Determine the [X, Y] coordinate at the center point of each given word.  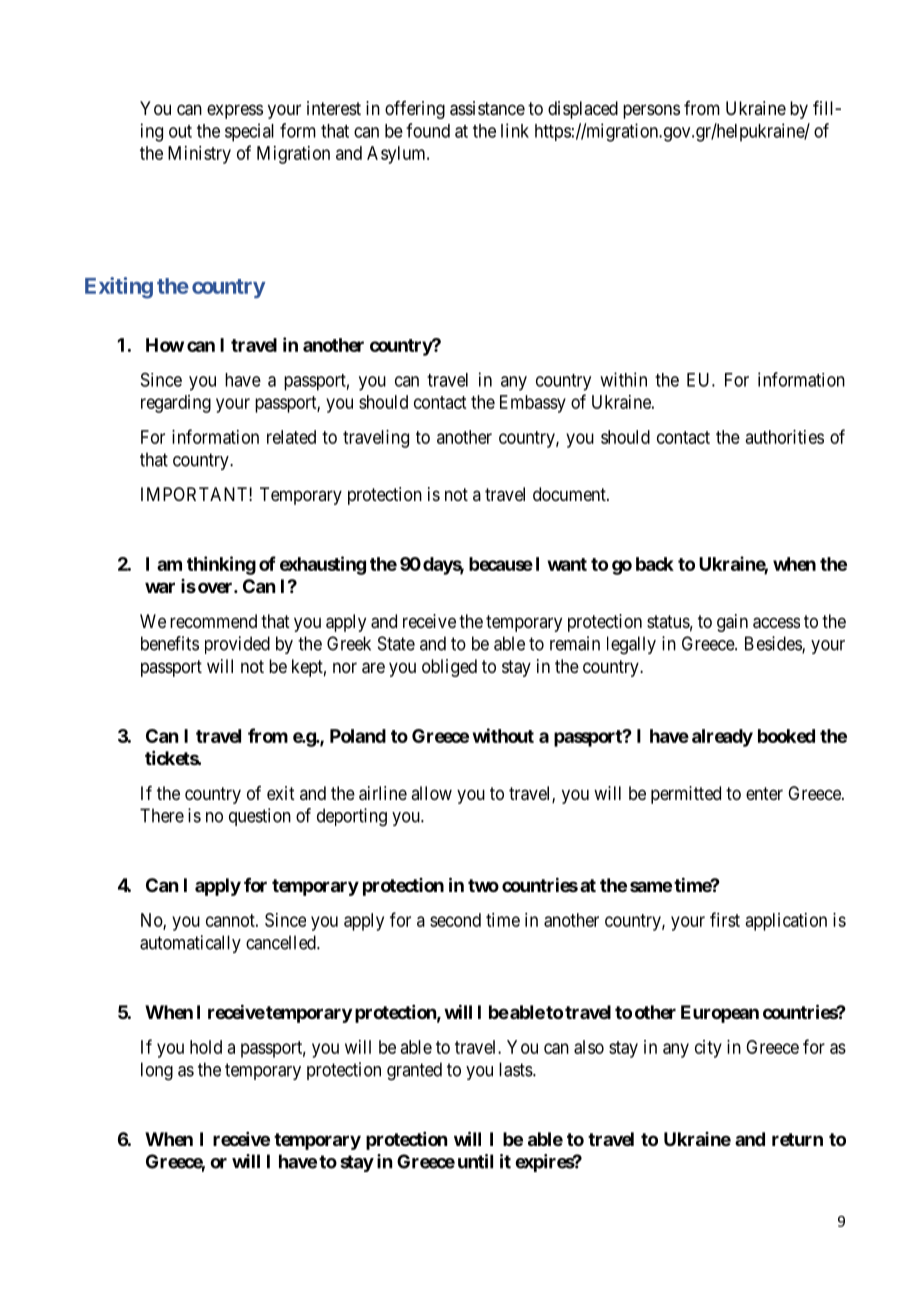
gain [732, 623]
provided [237, 645]
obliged [449, 668]
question [260, 817]
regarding [176, 404]
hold [206, 1047]
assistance [487, 108]
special [249, 132]
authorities [785, 437]
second [455, 920]
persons [651, 111]
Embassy [533, 404]
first [725, 919]
